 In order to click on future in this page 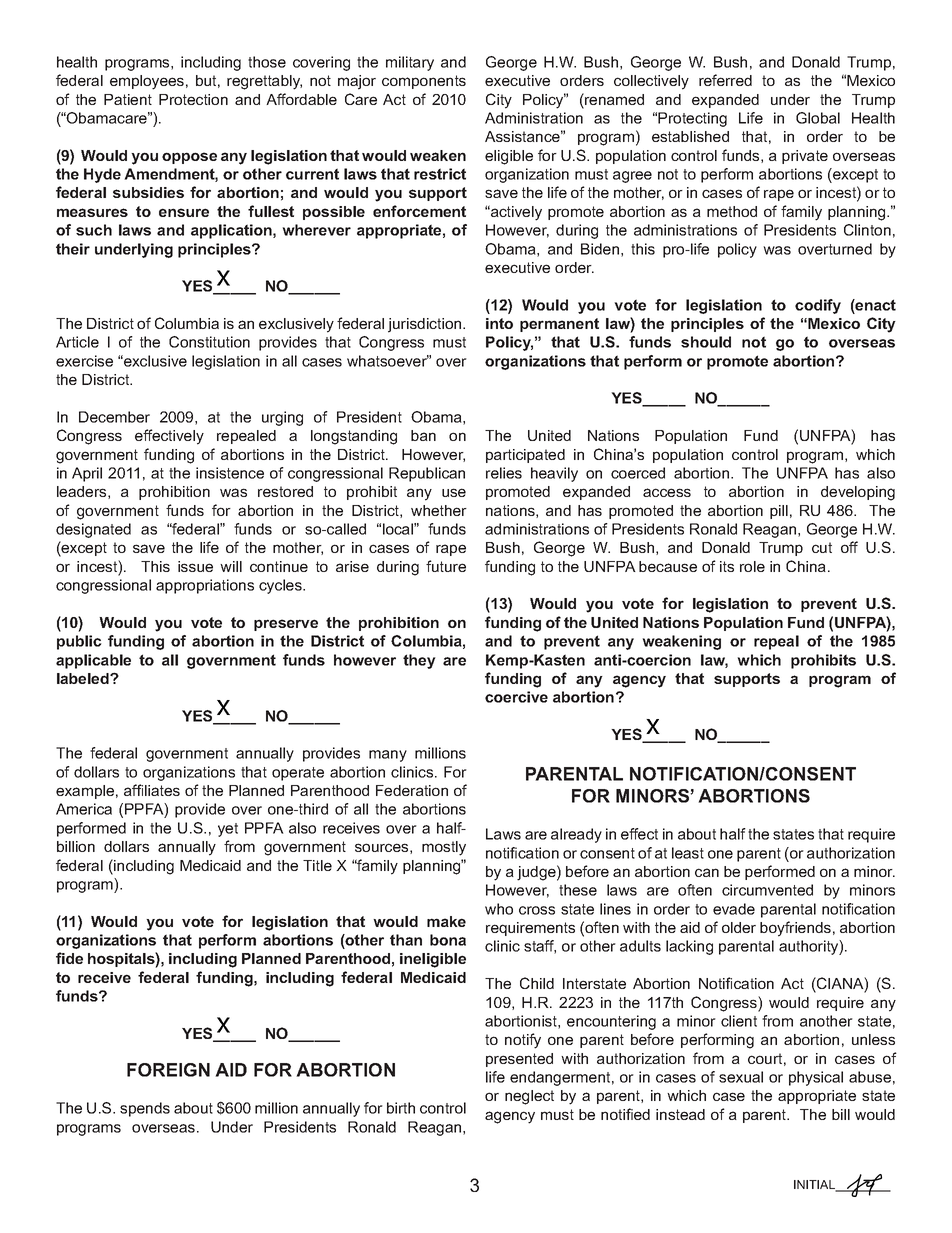, I will do `click(446, 566)`.
